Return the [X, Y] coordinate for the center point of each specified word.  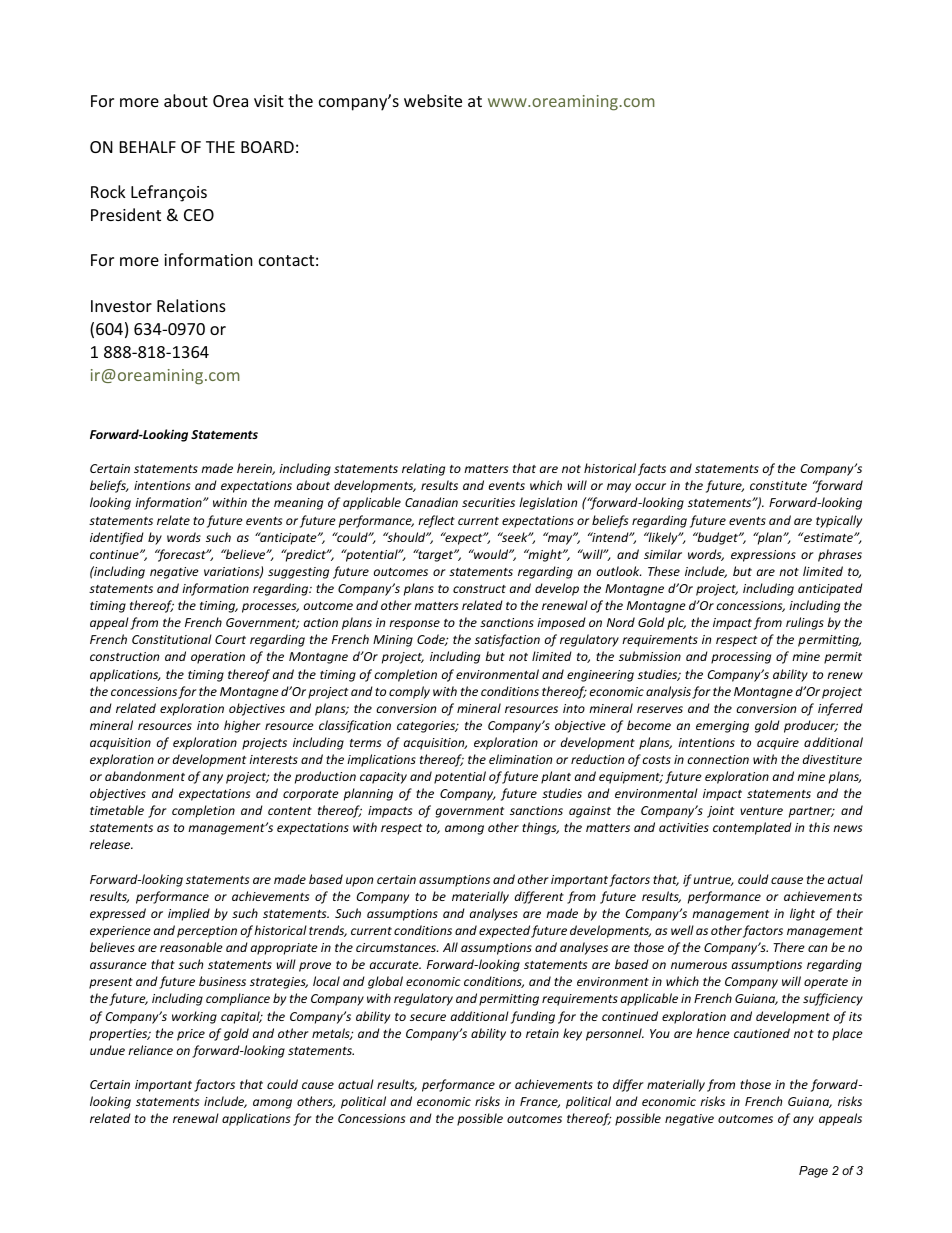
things [540, 828]
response [414, 625]
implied [189, 914]
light [802, 914]
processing [741, 658]
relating [423, 469]
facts [652, 469]
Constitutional [172, 639]
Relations [191, 305]
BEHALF [148, 147]
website [433, 100]
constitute [778, 485]
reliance [150, 1050]
